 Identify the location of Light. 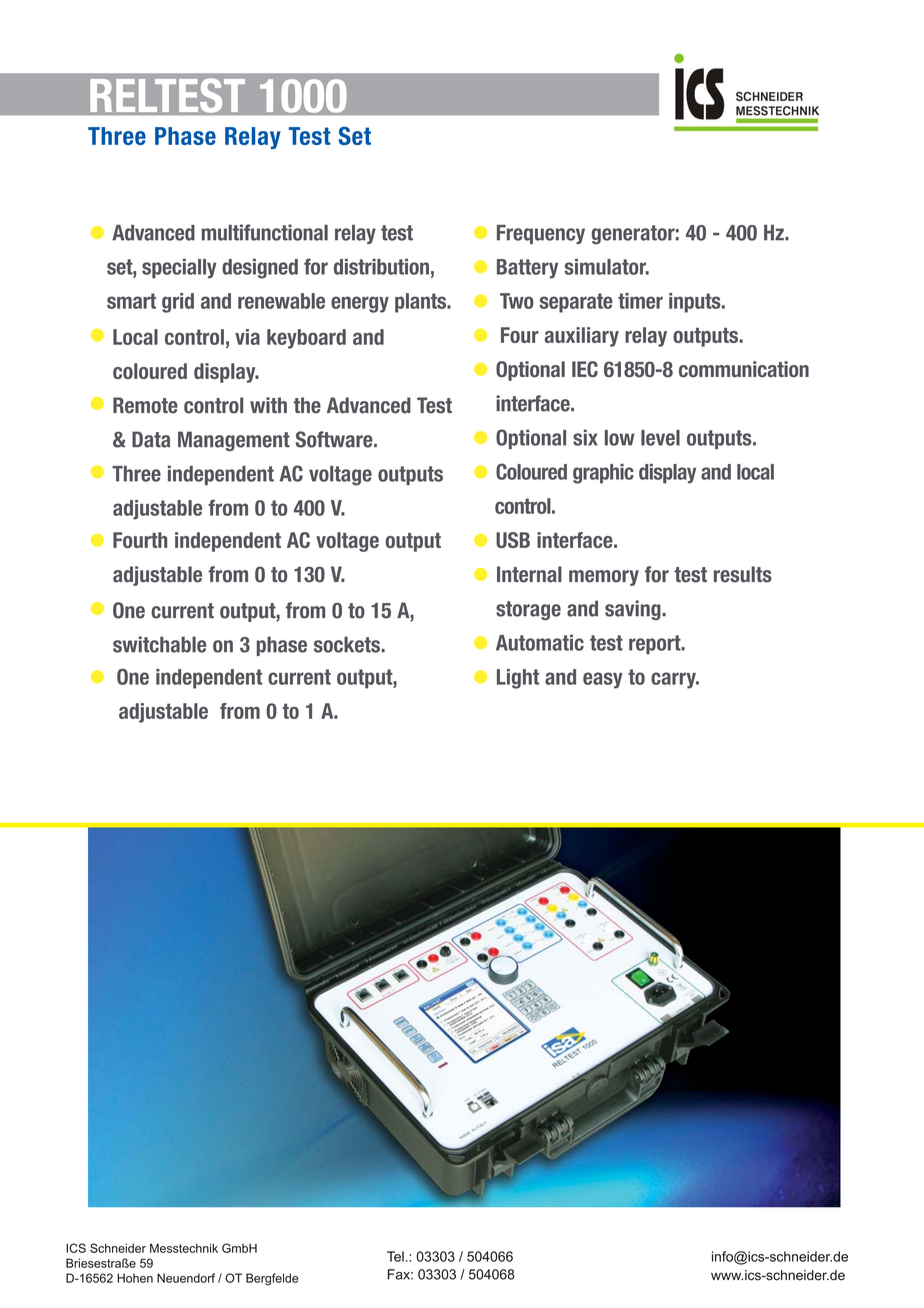
(518, 679).
